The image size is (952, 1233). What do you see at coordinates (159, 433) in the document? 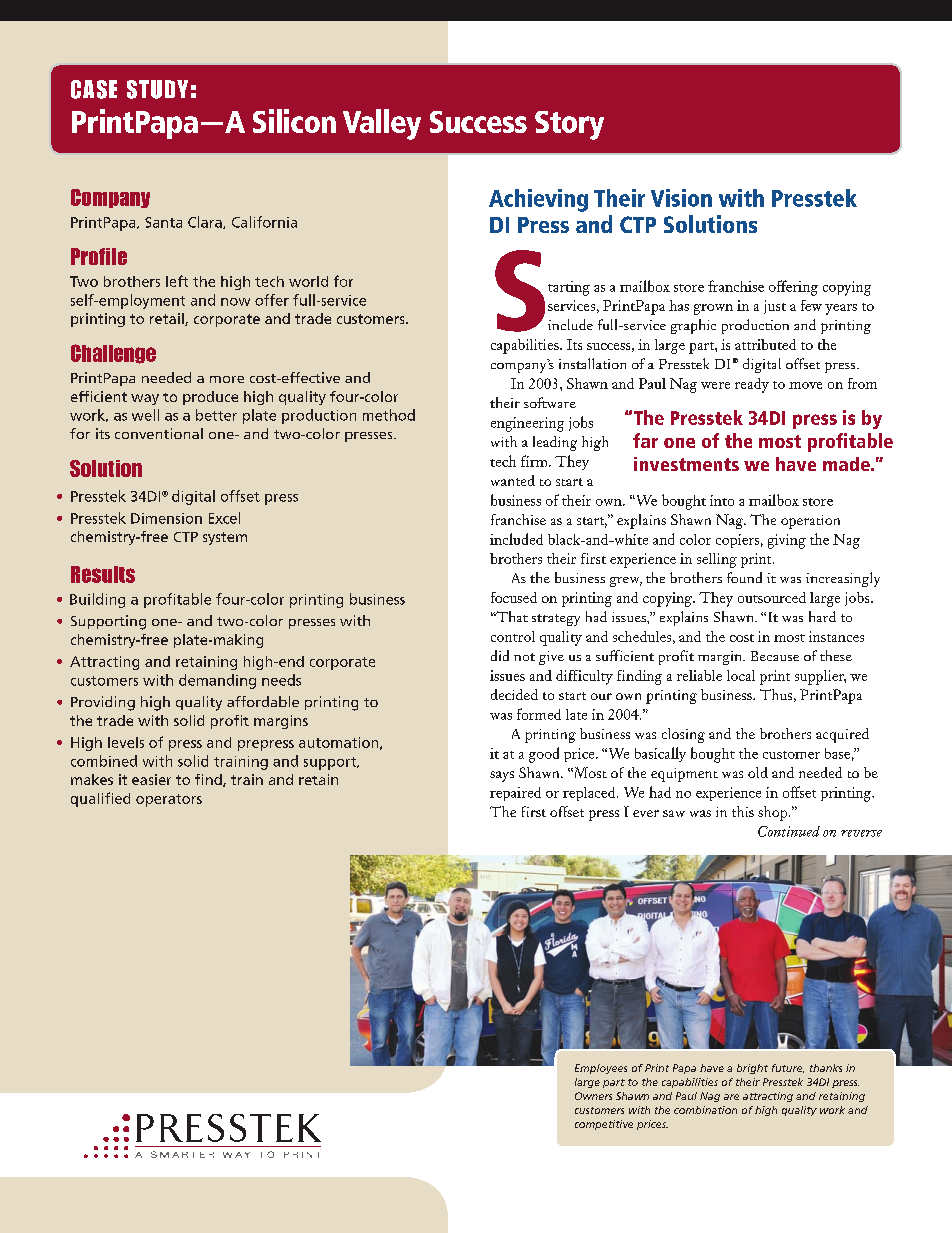
I see `conventional` at bounding box center [159, 433].
